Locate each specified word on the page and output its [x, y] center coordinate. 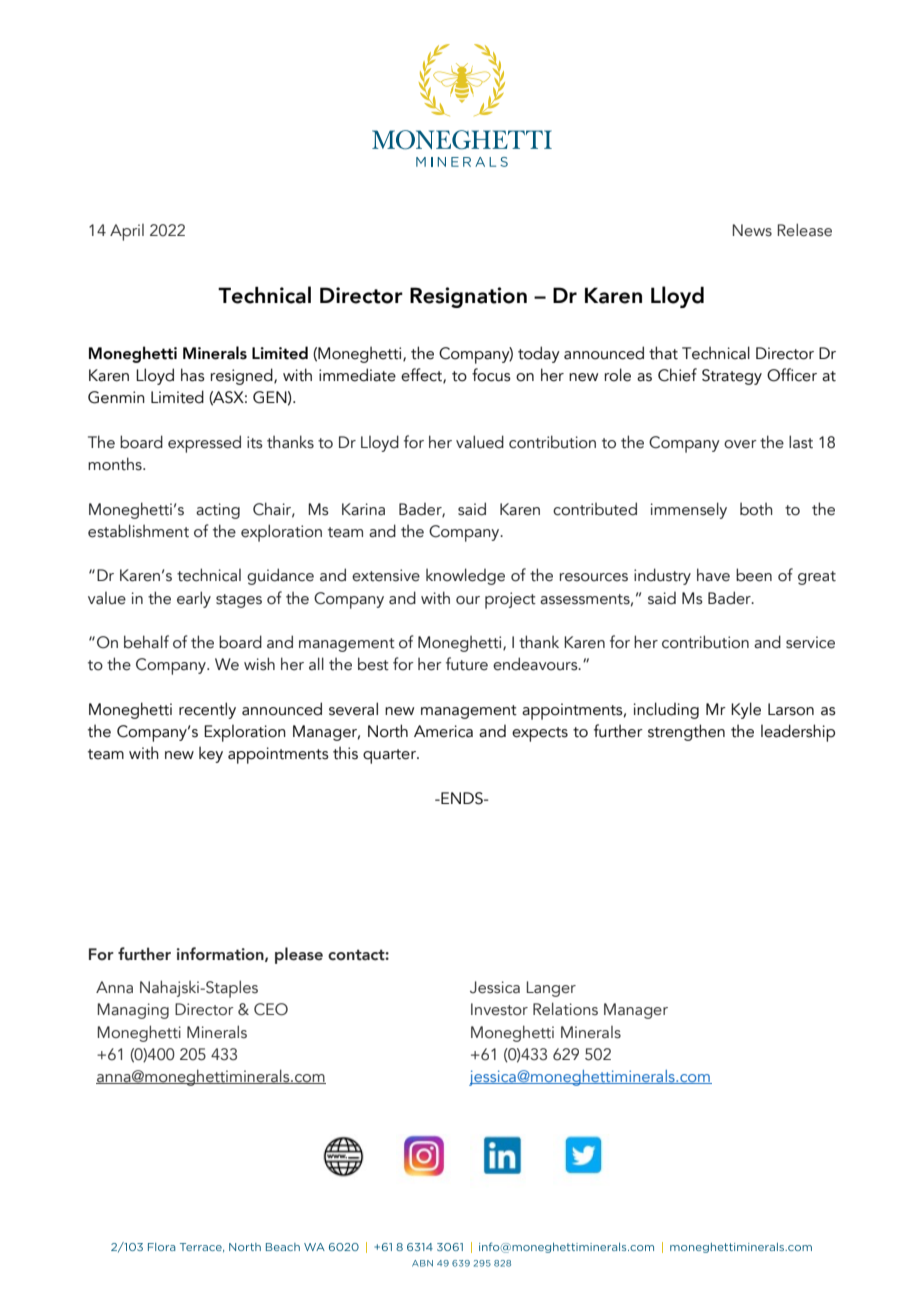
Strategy [732, 377]
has [193, 375]
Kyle [746, 710]
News [752, 230]
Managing [133, 1011]
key [211, 754]
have [713, 575]
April [127, 232]
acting [218, 511]
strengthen [686, 732]
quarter [390, 756]
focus [491, 375]
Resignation [468, 297]
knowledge [465, 576]
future [467, 664]
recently [207, 710]
